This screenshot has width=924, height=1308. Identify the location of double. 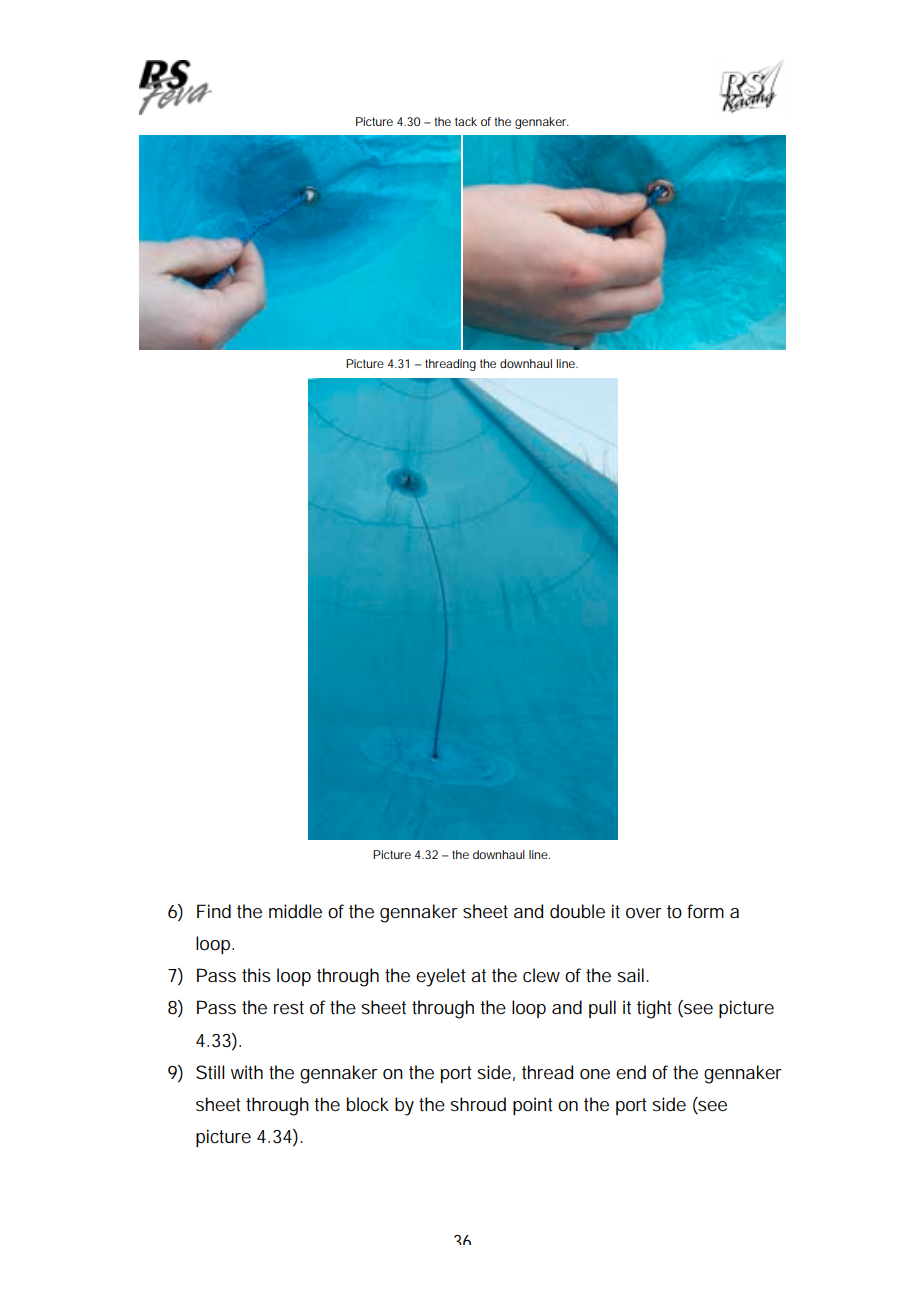
(577, 911).
